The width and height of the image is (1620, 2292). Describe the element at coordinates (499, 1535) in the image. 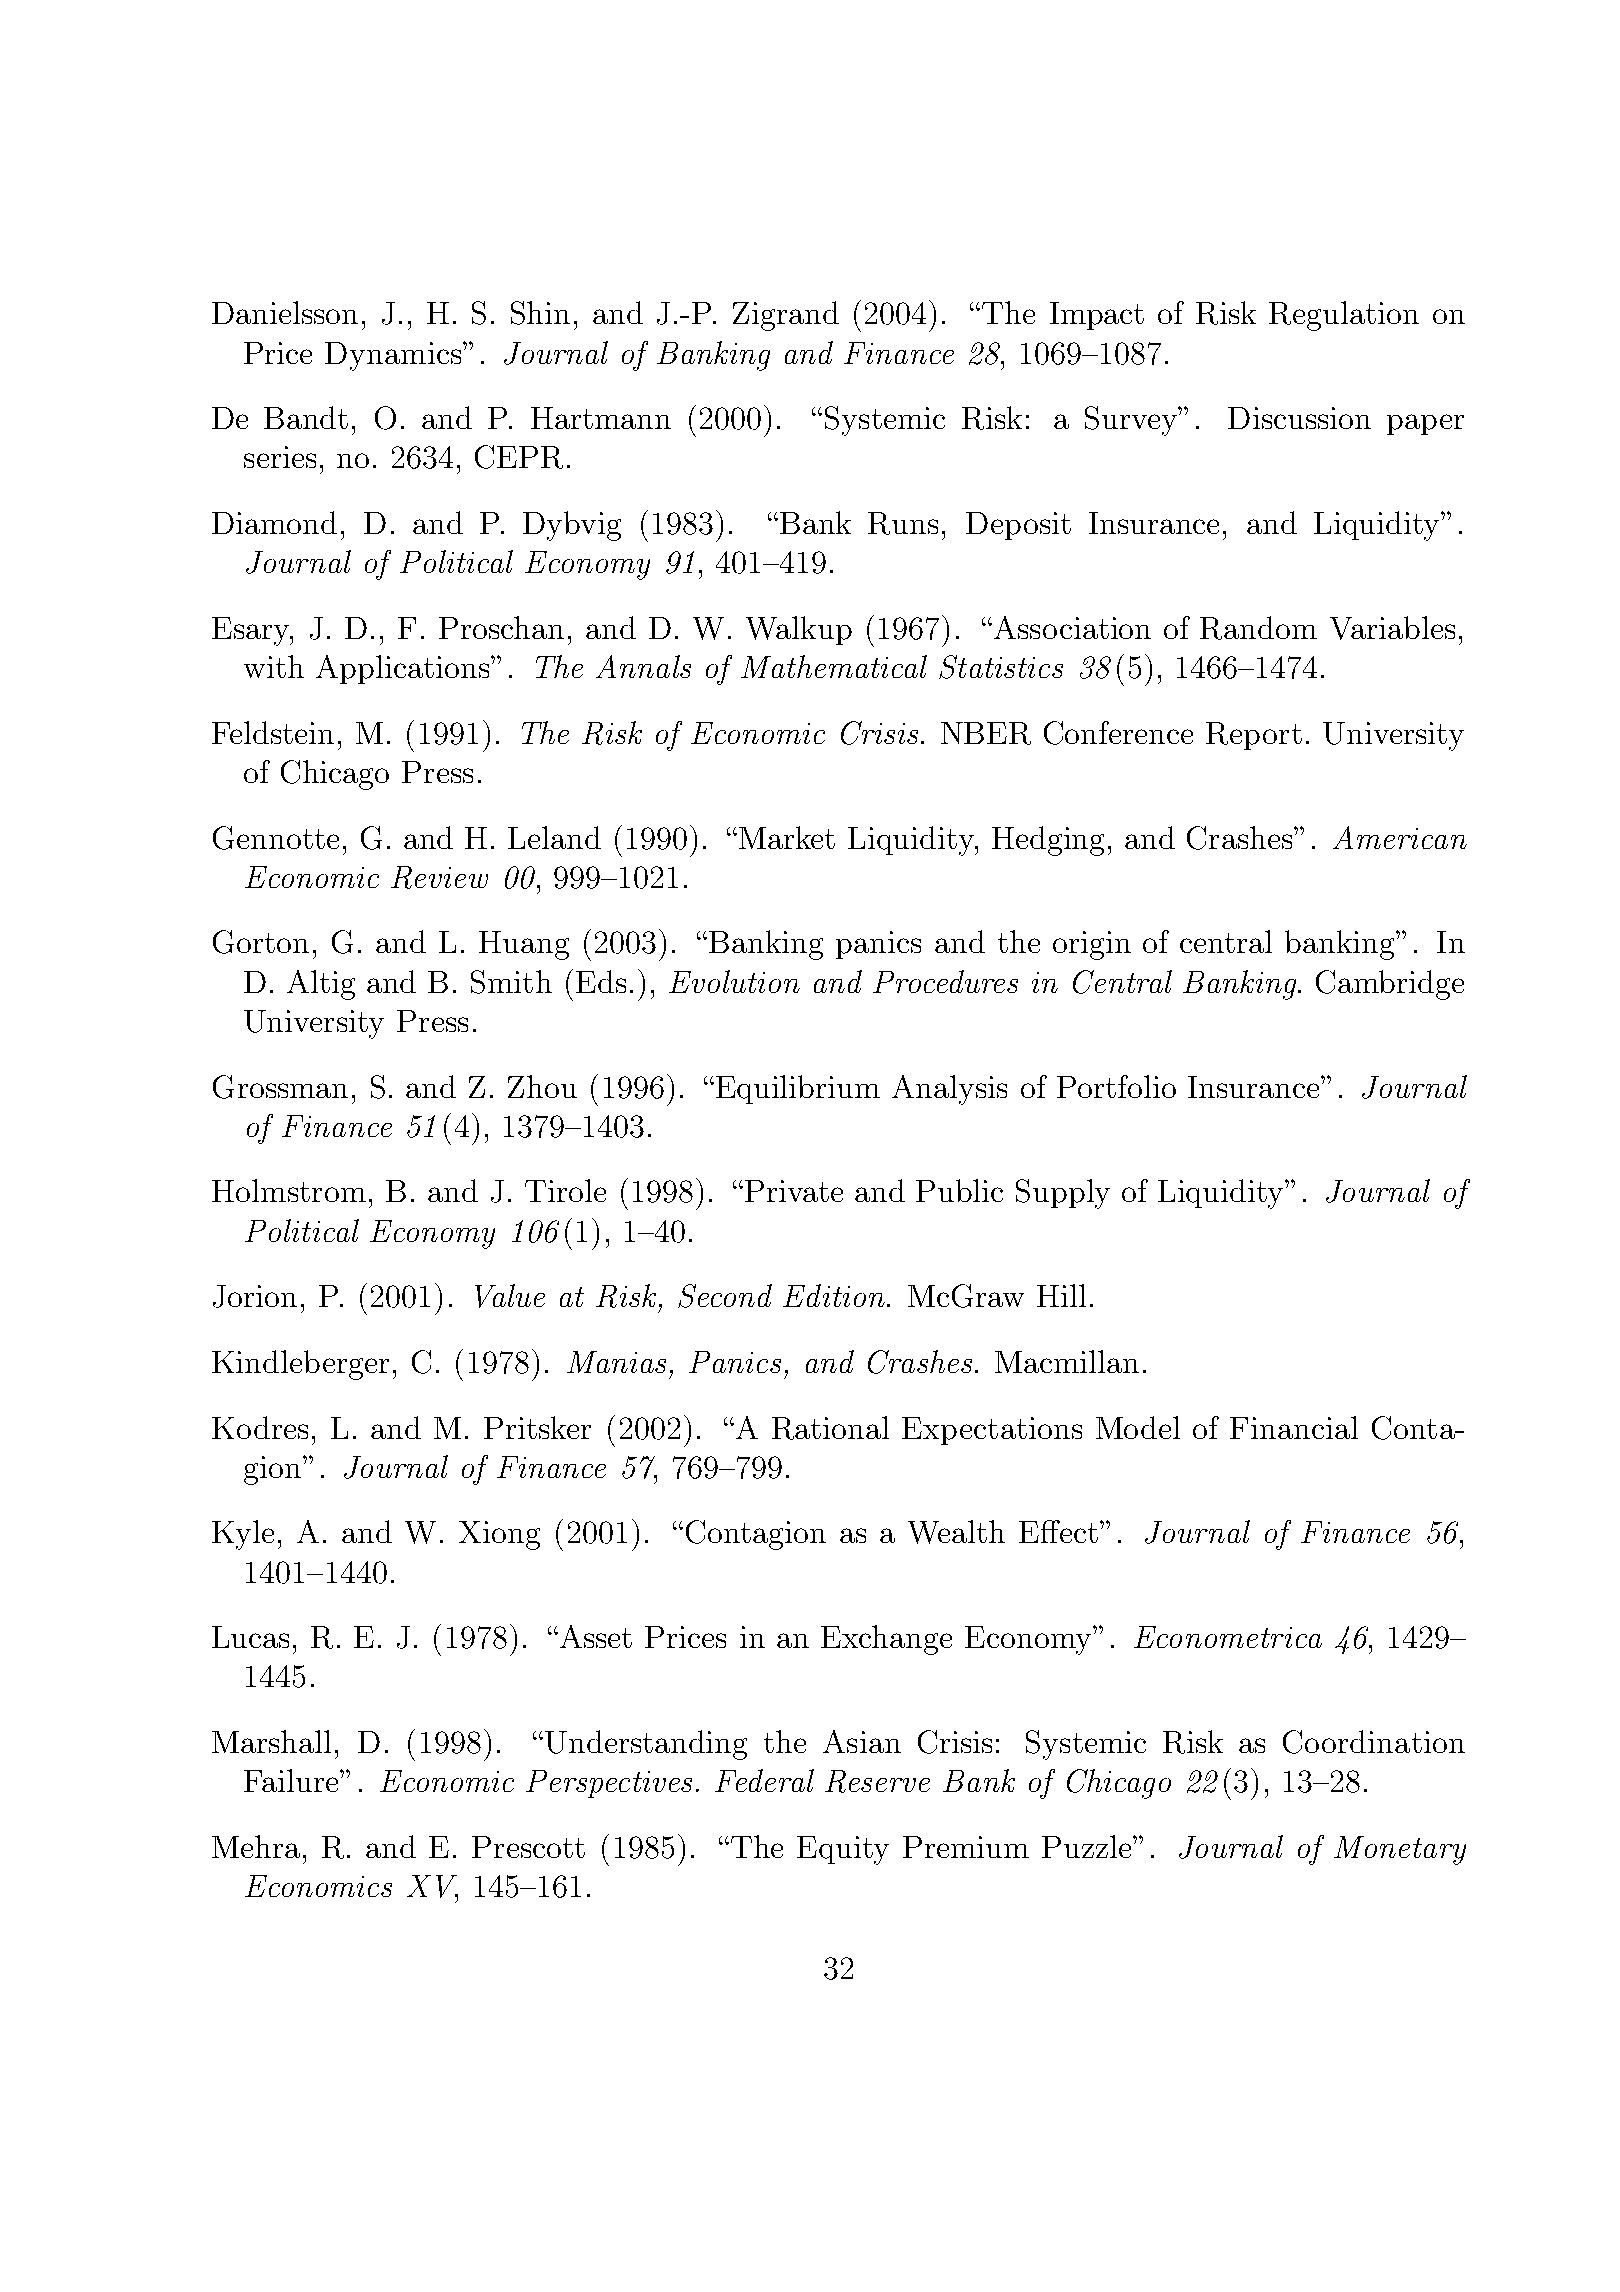

I see `Xiong` at that location.
